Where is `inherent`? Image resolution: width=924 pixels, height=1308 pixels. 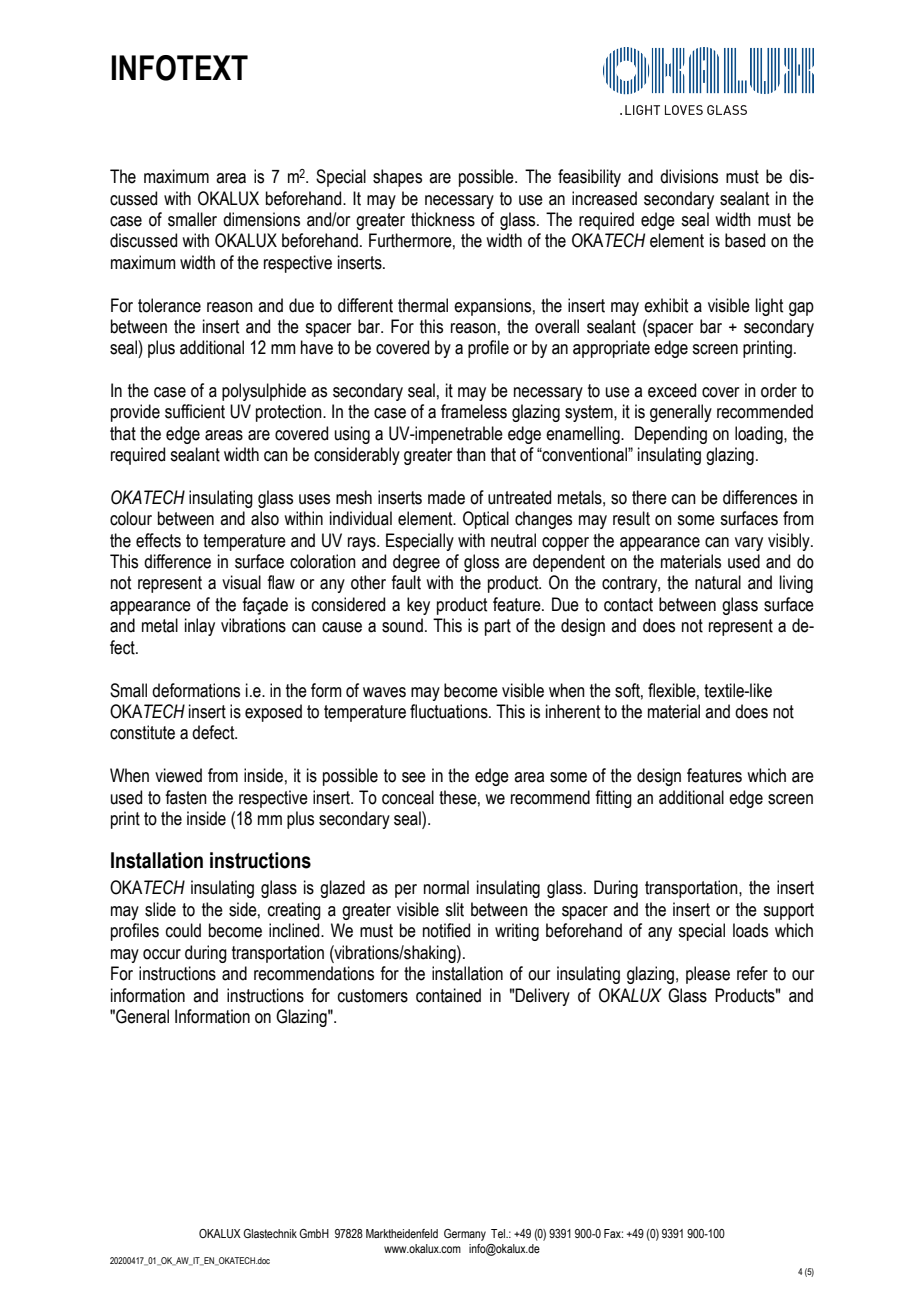 inherent is located at coordinates (573, 711).
